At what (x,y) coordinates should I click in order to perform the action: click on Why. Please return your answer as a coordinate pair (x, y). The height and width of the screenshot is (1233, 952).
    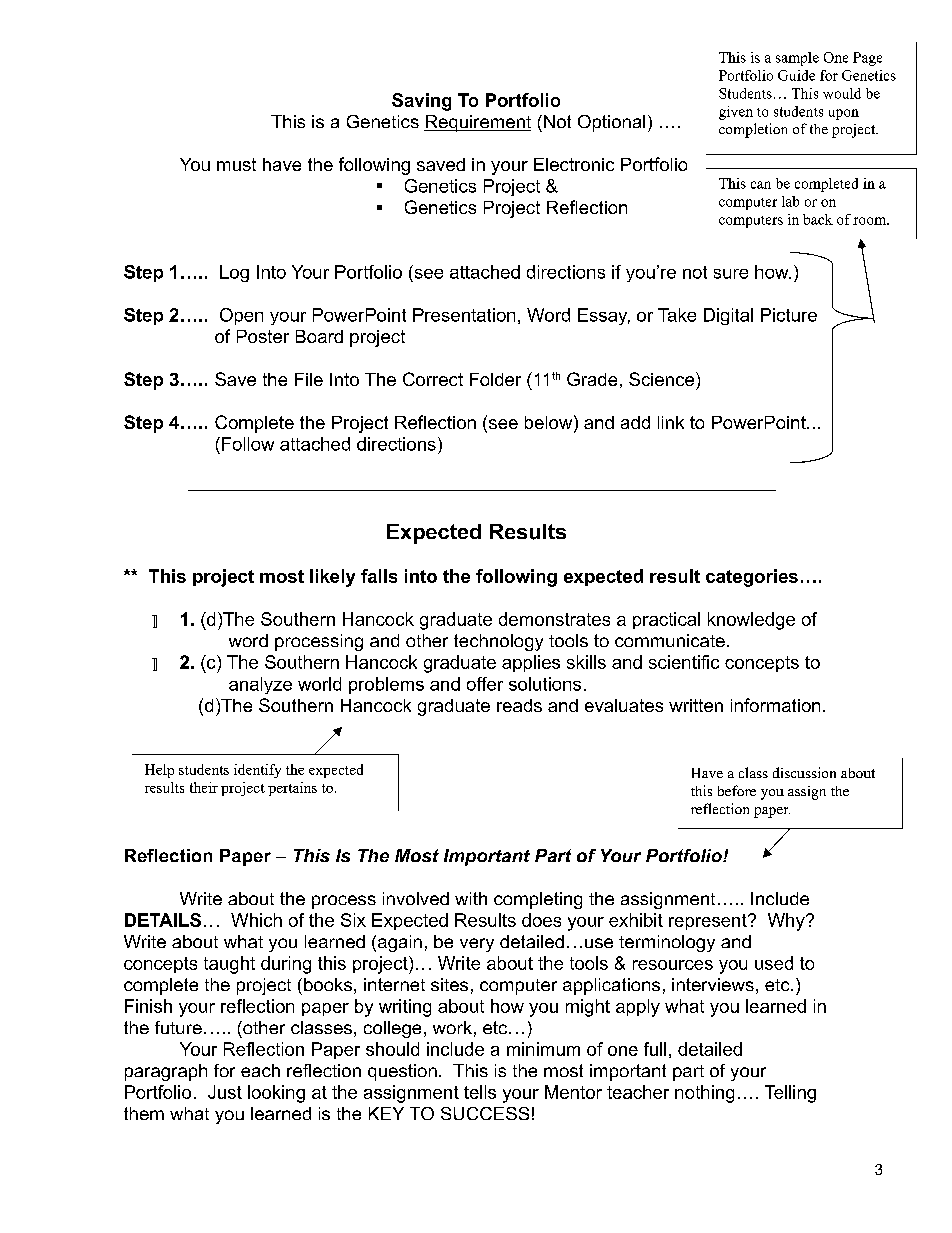
    Looking at the image, I should click on (787, 922).
